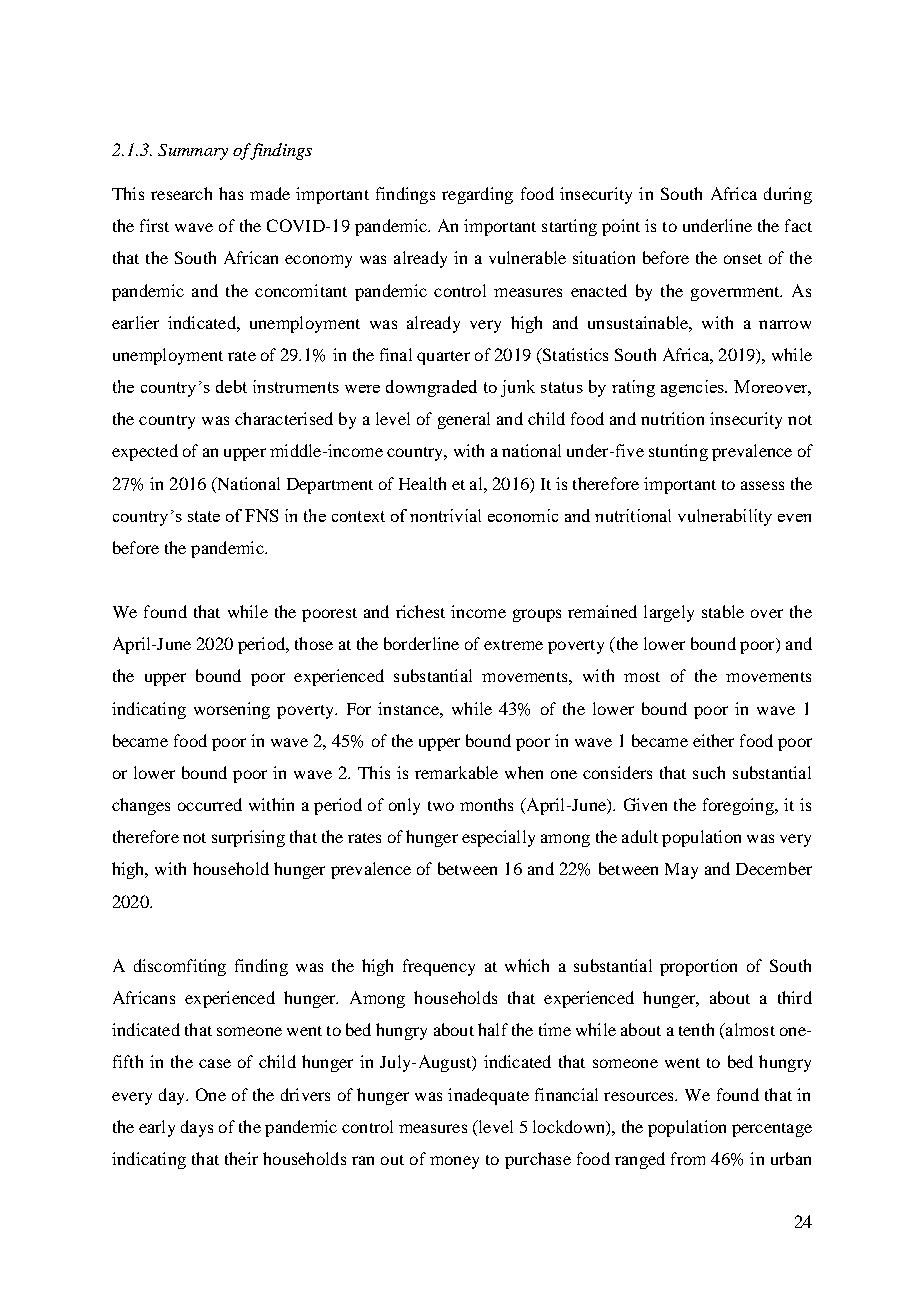 Image resolution: width=924 pixels, height=1308 pixels. I want to click on foregoing, so click(739, 806).
